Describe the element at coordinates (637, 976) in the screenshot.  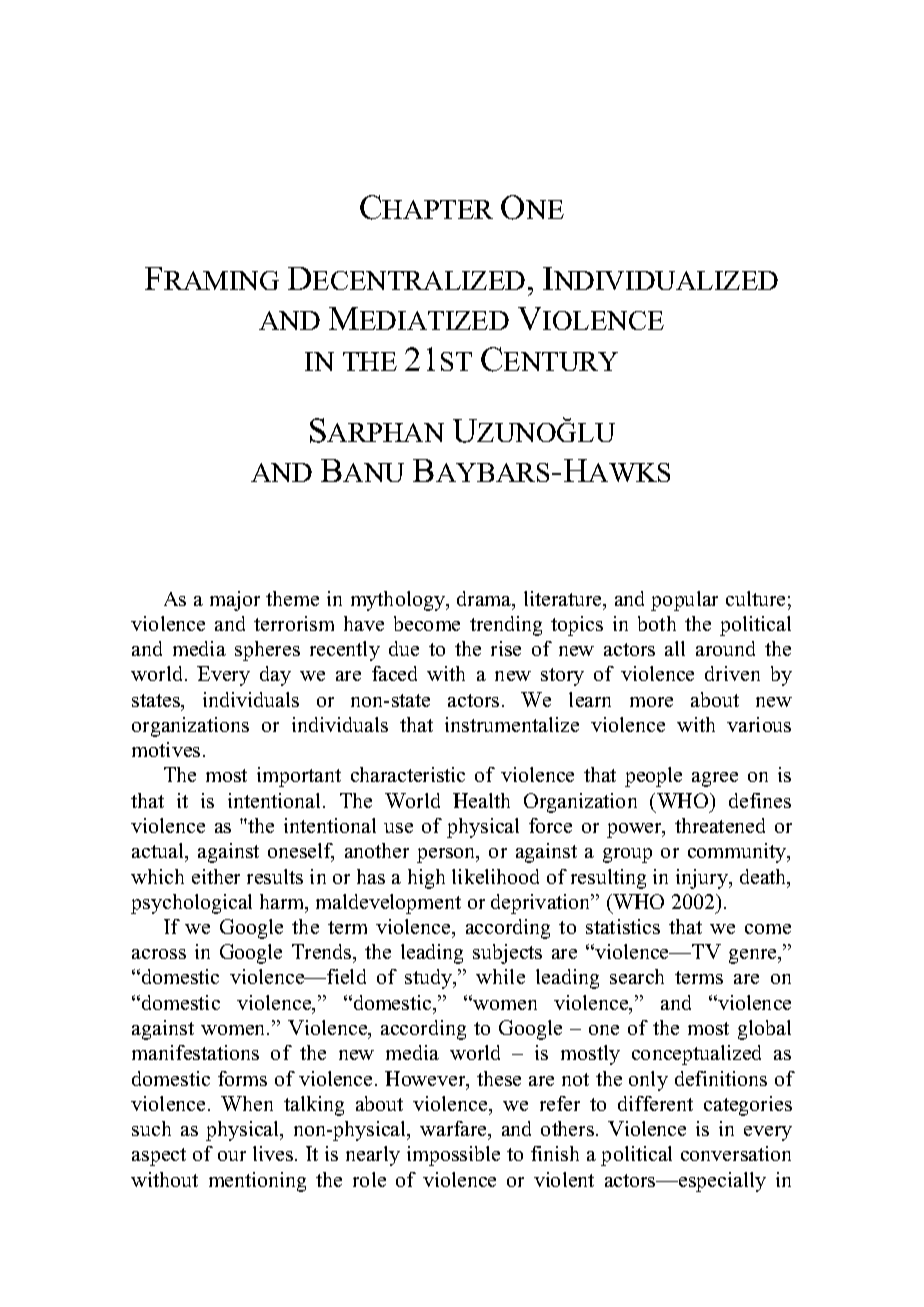
I see `search` at that location.
